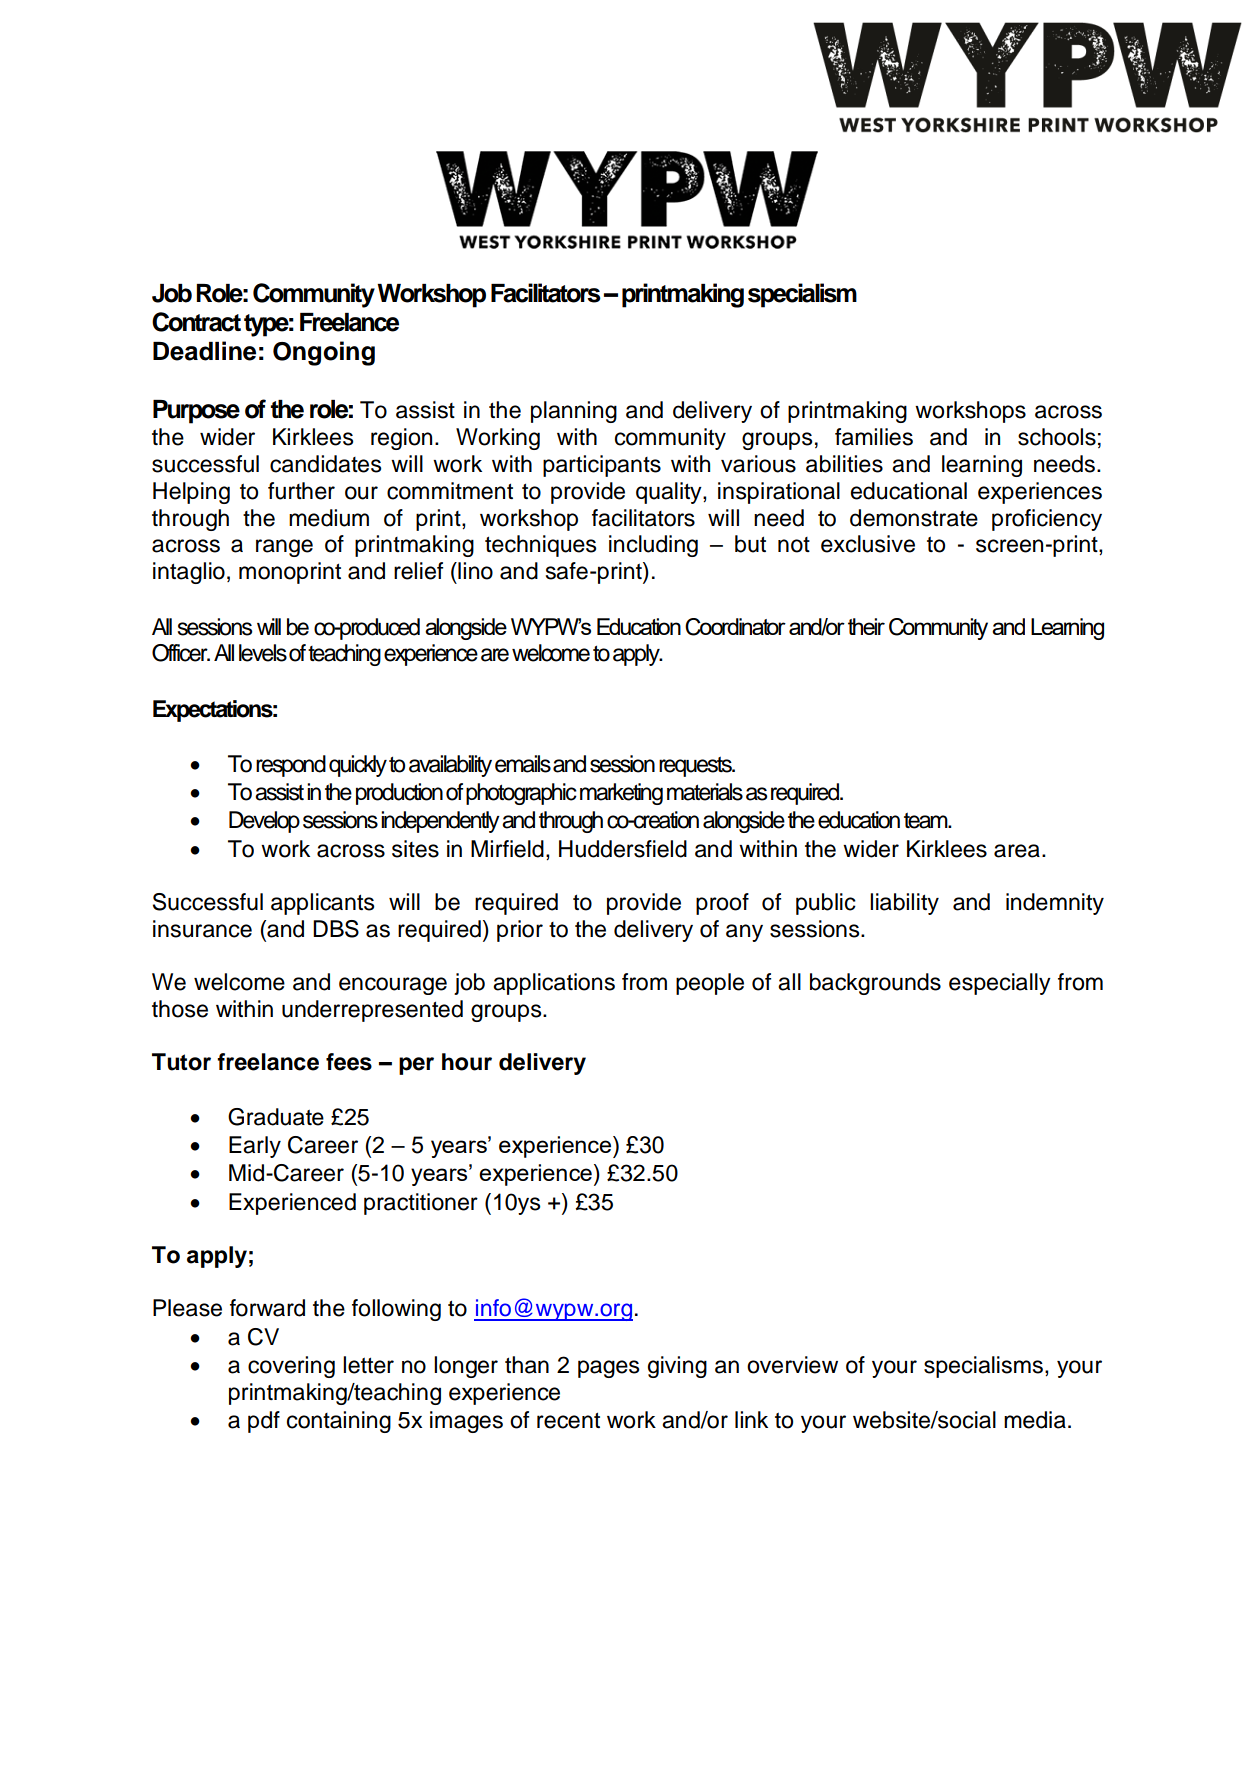 The image size is (1255, 1775). I want to click on demonstrate, so click(914, 518).
